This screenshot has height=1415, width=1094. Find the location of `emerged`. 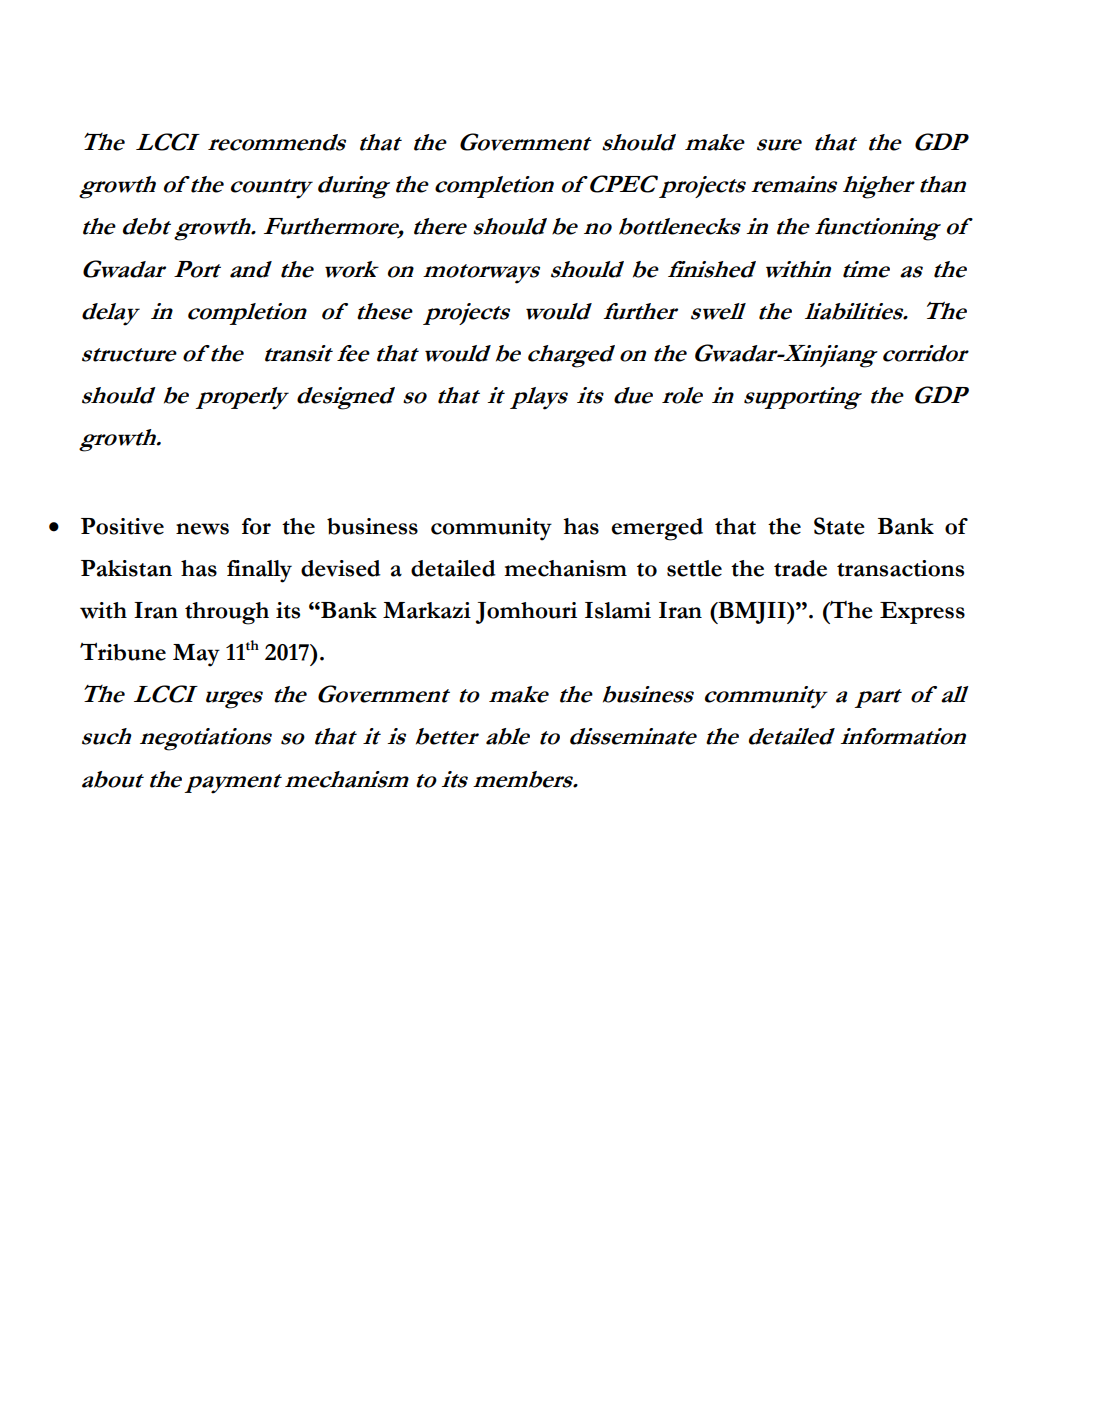

emerged is located at coordinates (657, 529).
